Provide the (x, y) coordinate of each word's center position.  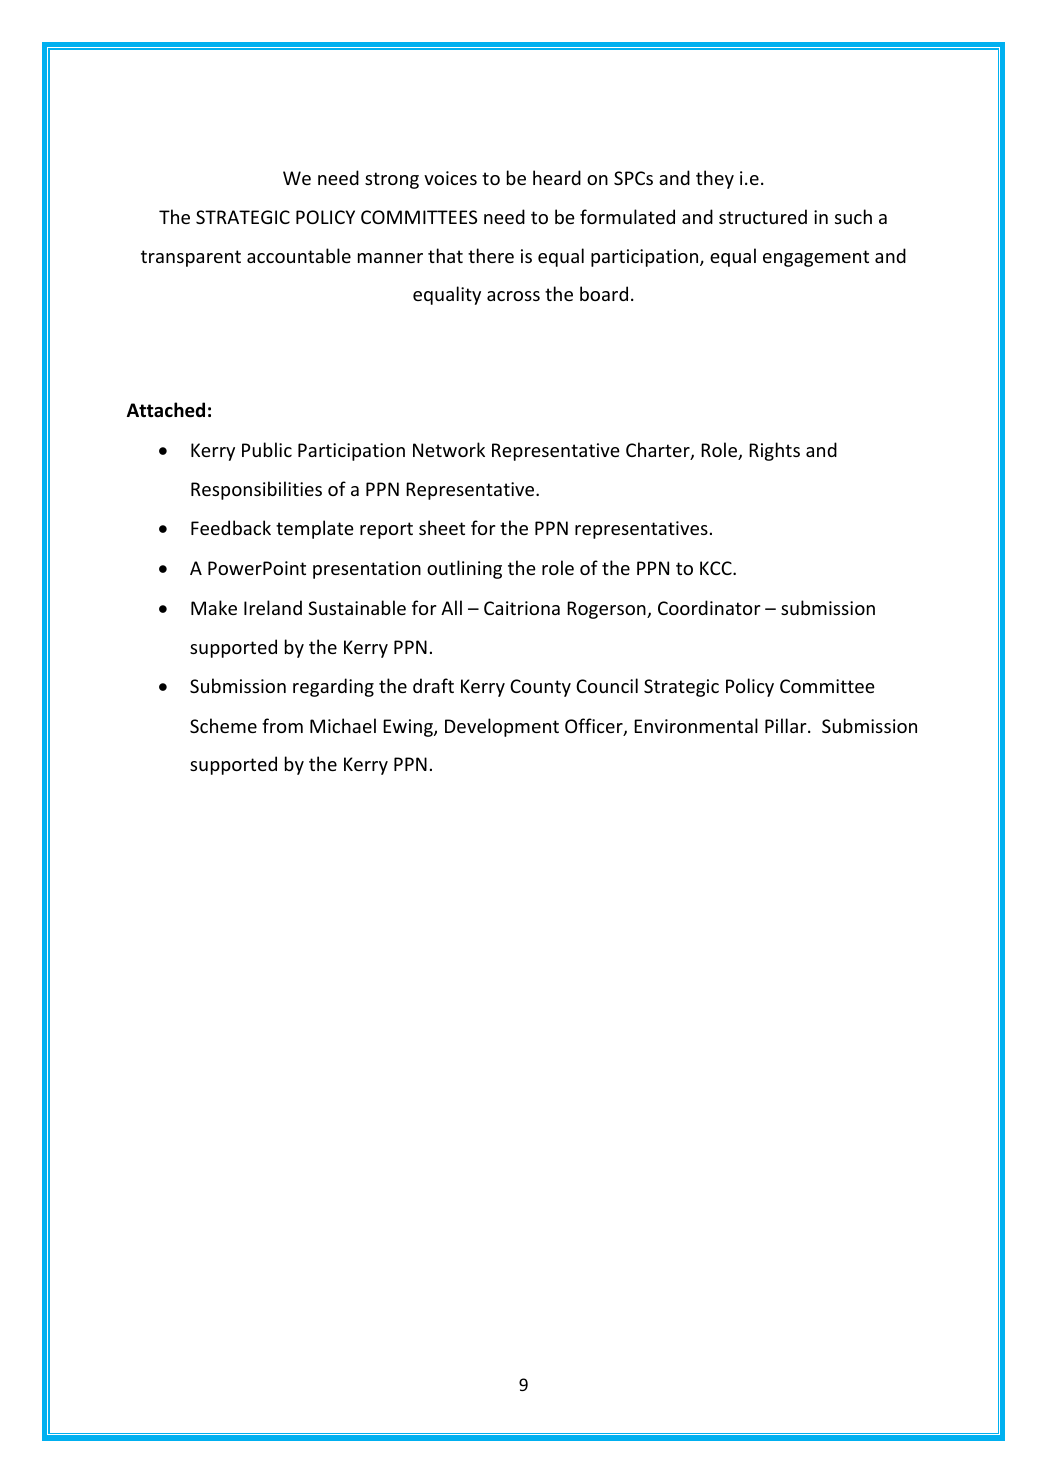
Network (449, 449)
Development (502, 727)
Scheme (223, 725)
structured (763, 216)
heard (557, 177)
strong (392, 180)
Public (267, 449)
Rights (774, 451)
